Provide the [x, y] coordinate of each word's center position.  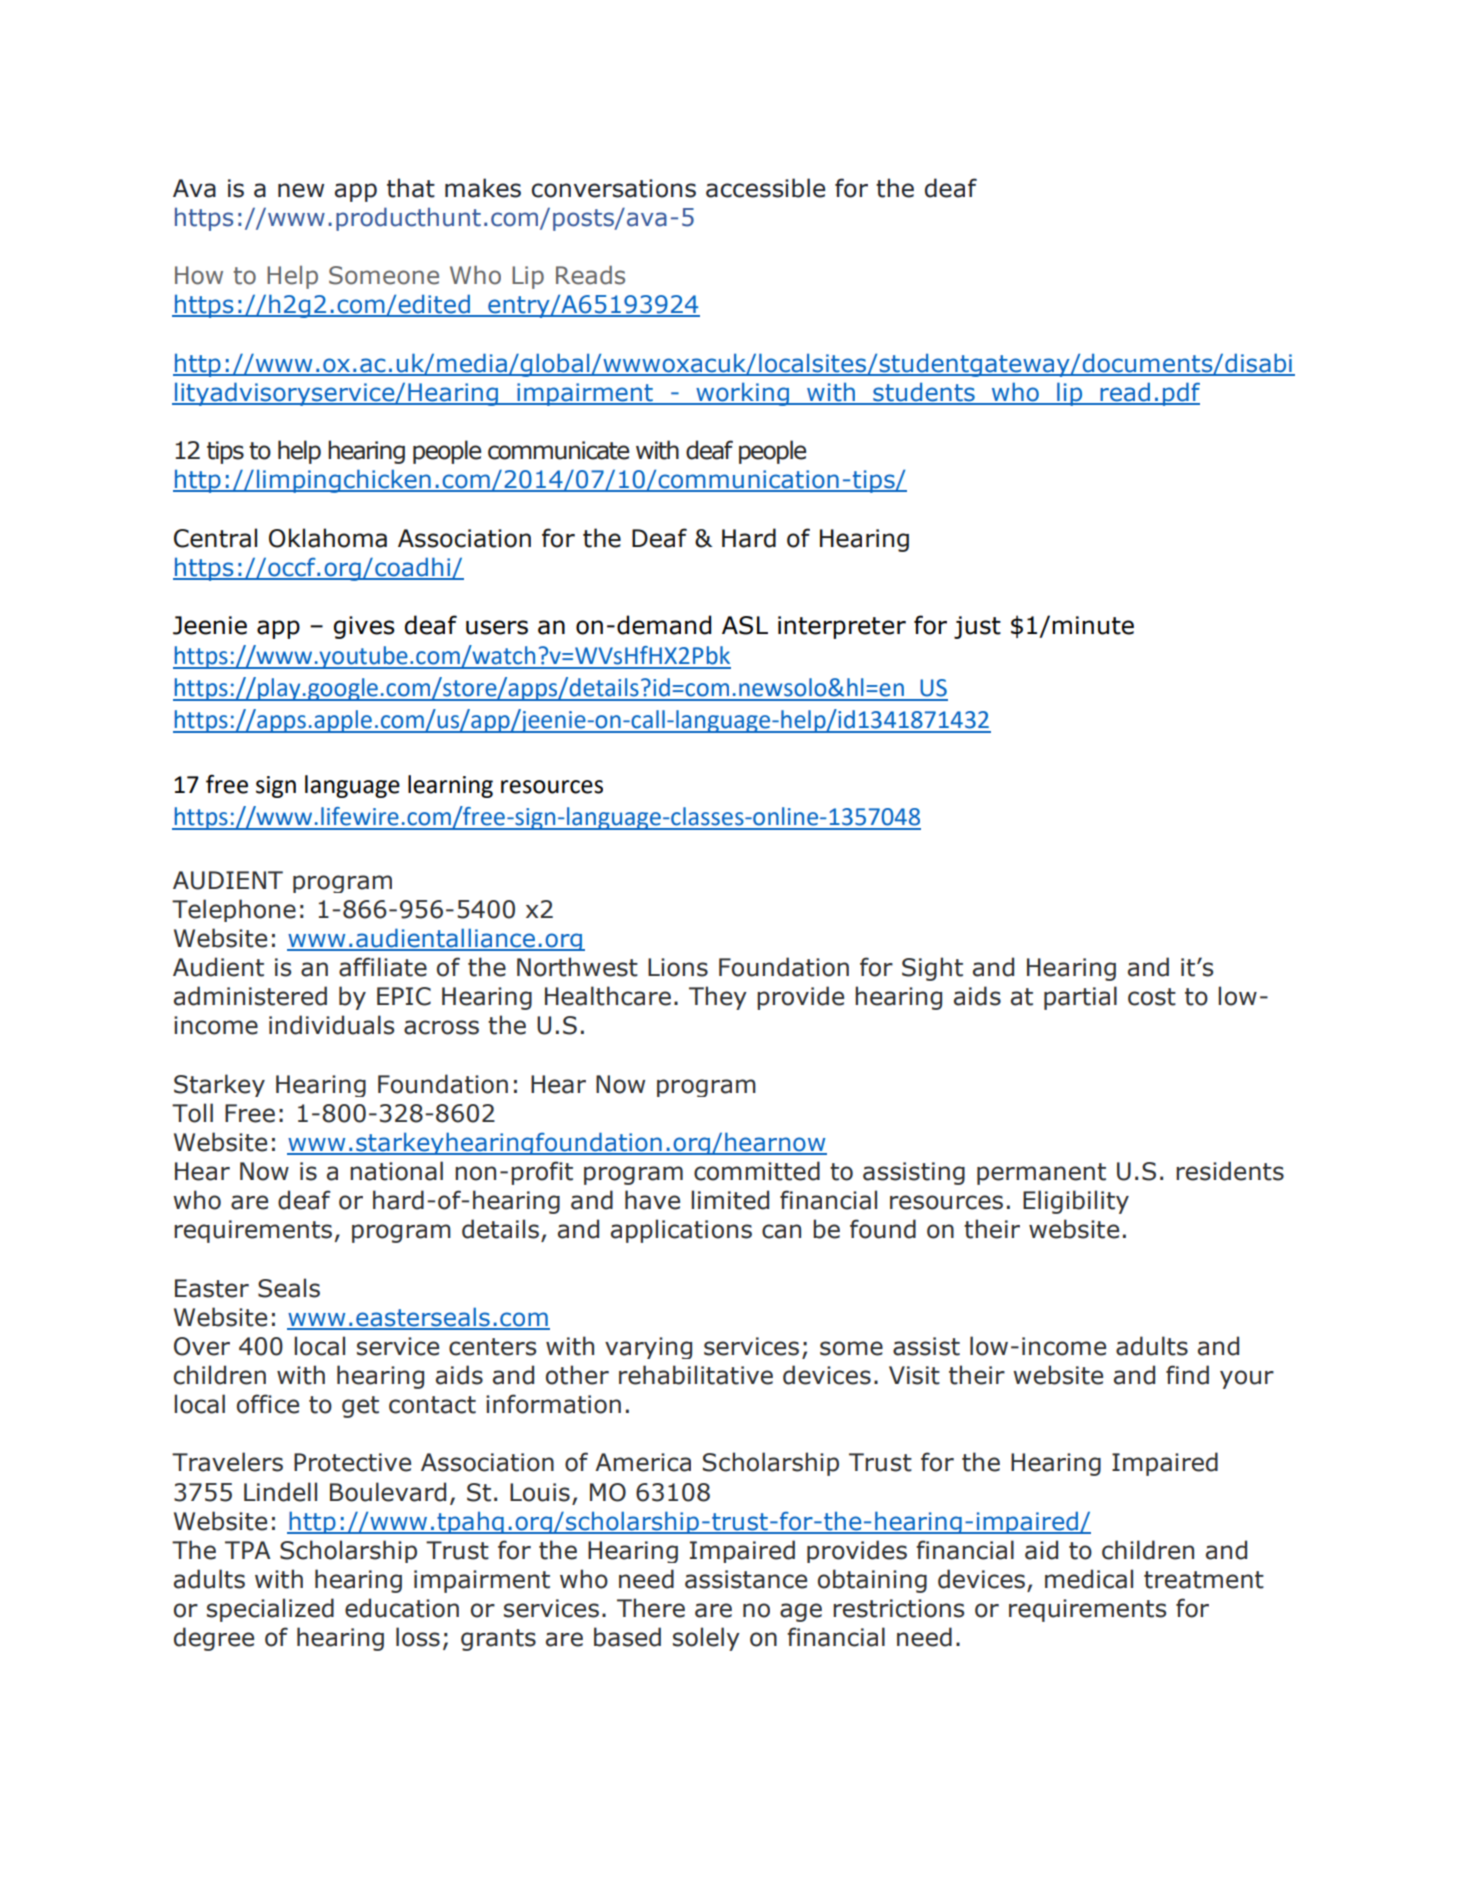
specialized [270, 1610]
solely [706, 1639]
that [411, 188]
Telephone [234, 910]
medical [1089, 1579]
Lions [678, 967]
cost [1152, 997]
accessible [765, 188]
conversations [614, 188]
